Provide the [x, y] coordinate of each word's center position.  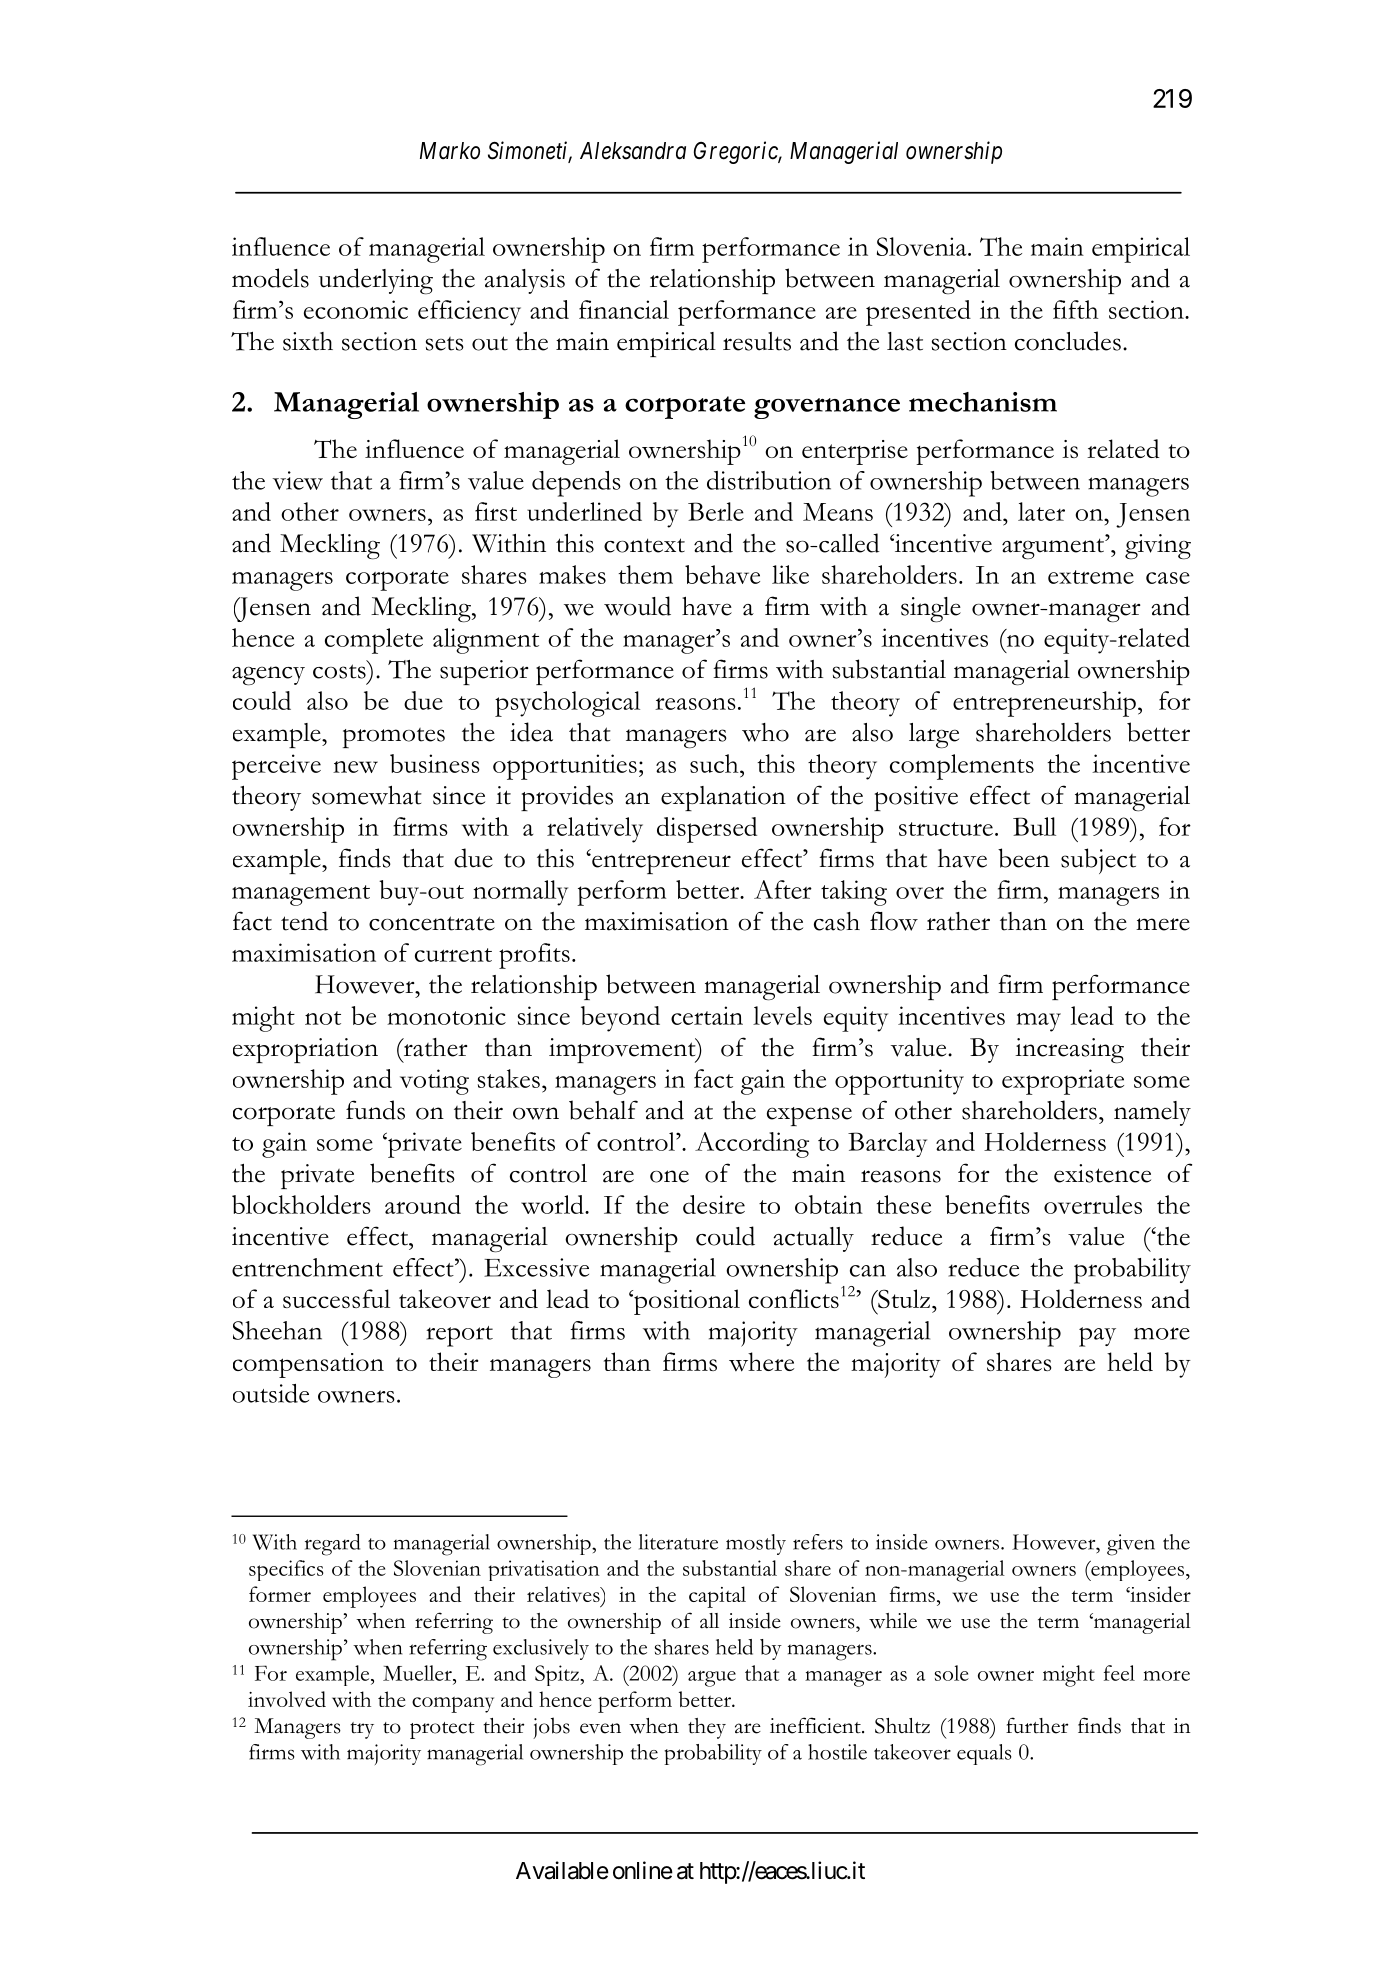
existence [1102, 1173]
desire [714, 1204]
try [362, 1730]
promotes [394, 738]
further [1037, 1725]
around [423, 1204]
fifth [1076, 309]
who [765, 732]
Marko [450, 151]
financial [624, 309]
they [707, 1728]
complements [962, 767]
